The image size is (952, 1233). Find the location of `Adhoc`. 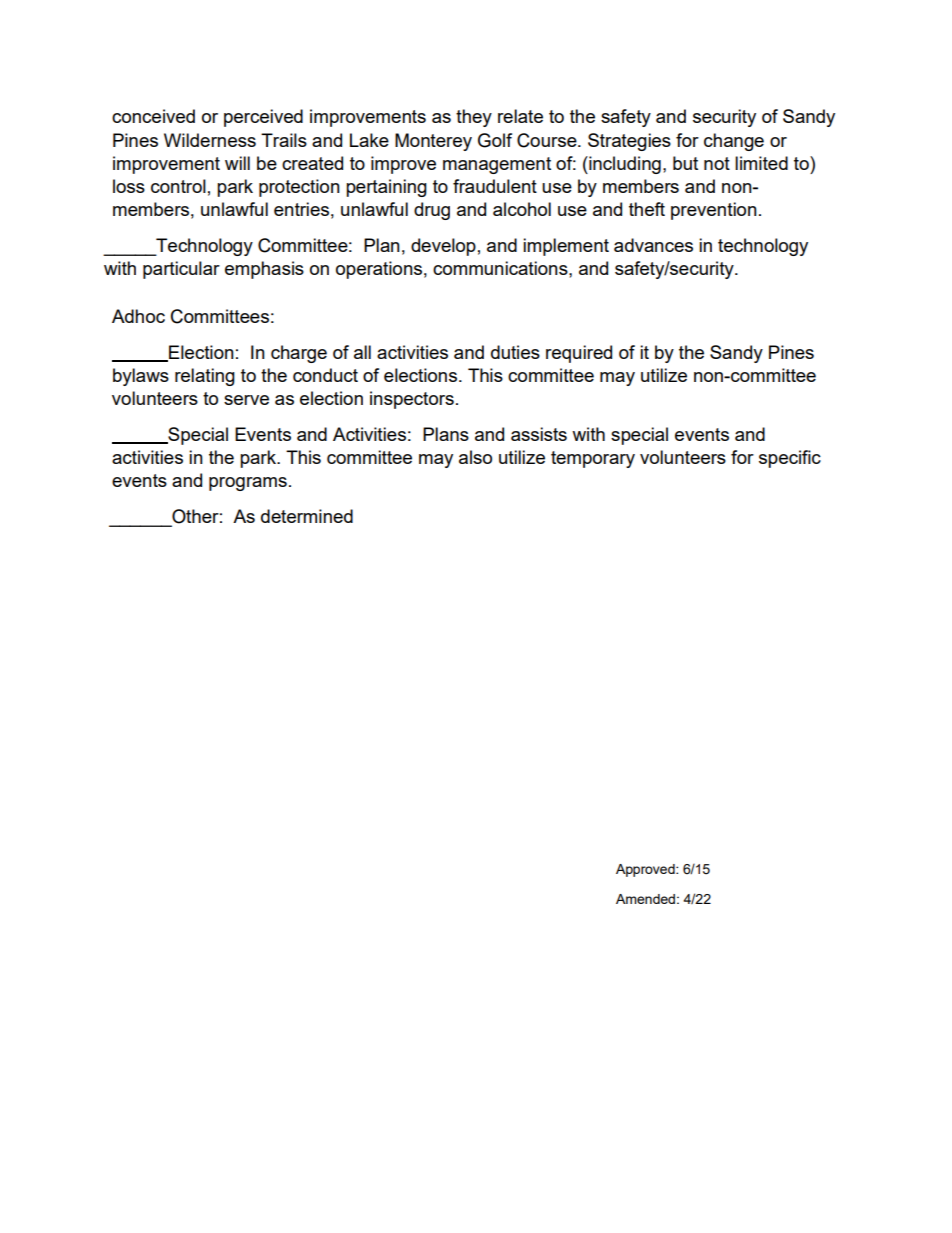

Adhoc is located at coordinates (138, 316).
